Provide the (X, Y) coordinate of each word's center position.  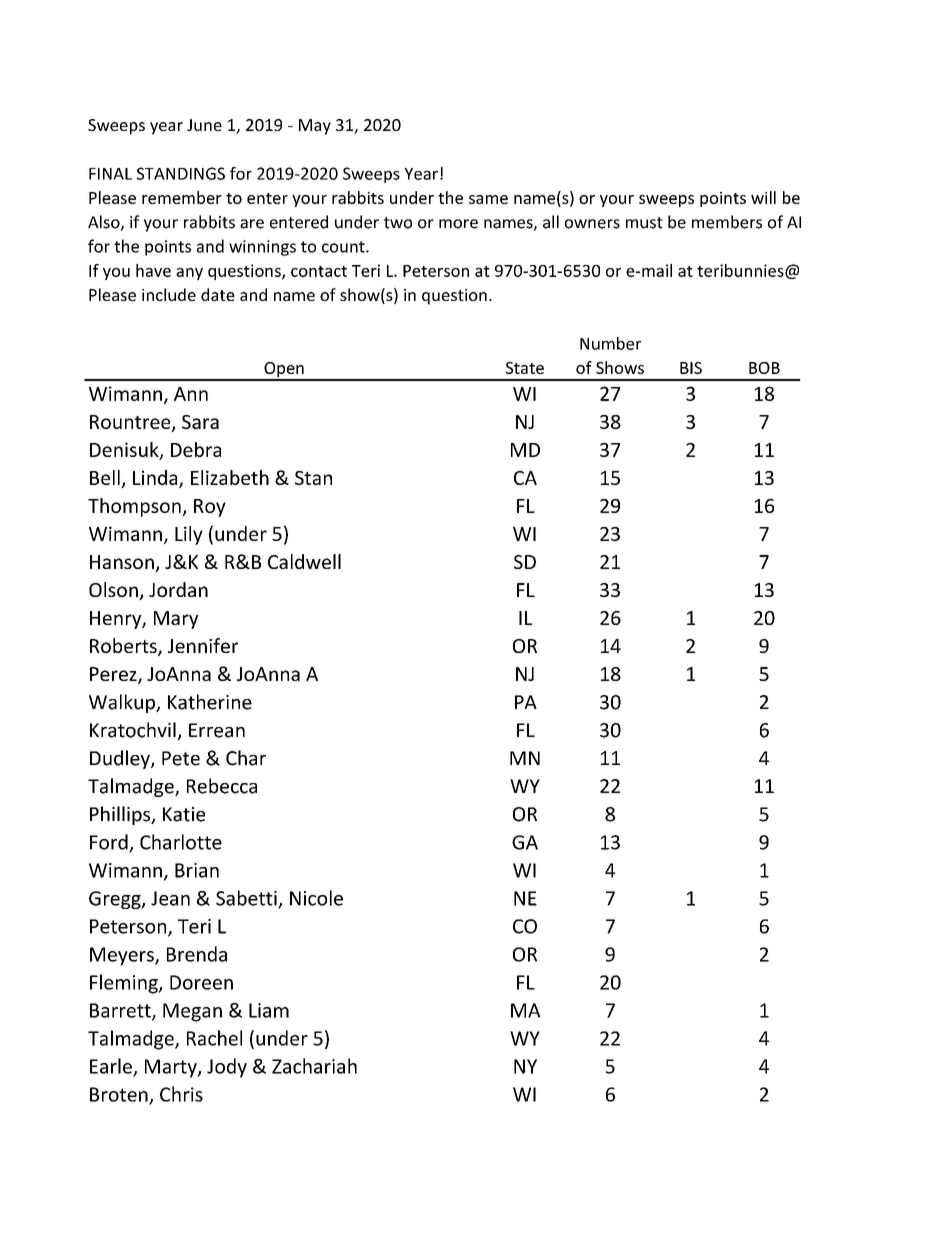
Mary (176, 620)
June (204, 125)
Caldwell (304, 561)
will (763, 197)
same (488, 199)
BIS (691, 368)
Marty (172, 1068)
